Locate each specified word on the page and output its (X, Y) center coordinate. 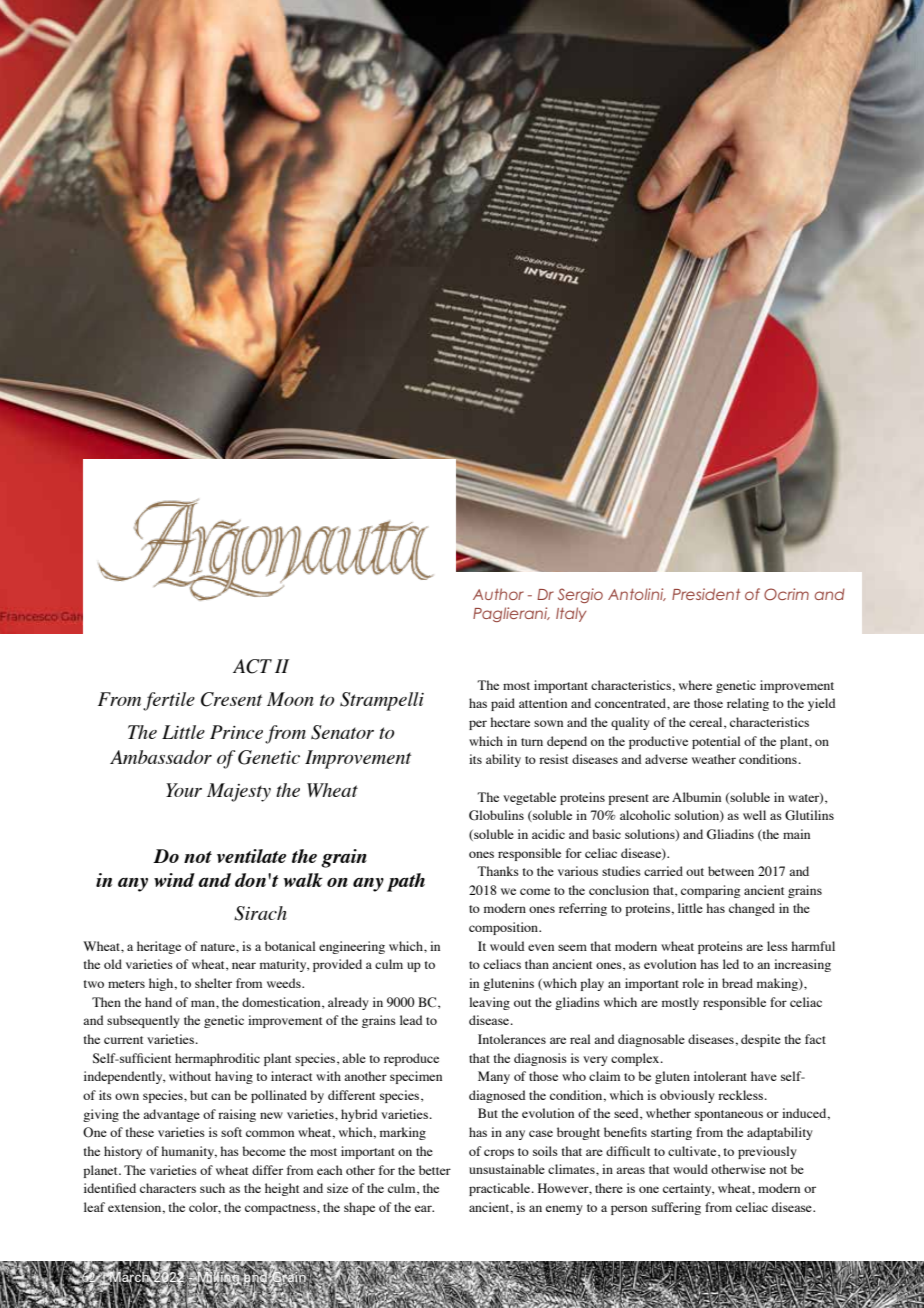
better (435, 1170)
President (706, 594)
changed (752, 909)
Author (498, 594)
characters (168, 1188)
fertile (169, 701)
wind (174, 880)
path (406, 882)
